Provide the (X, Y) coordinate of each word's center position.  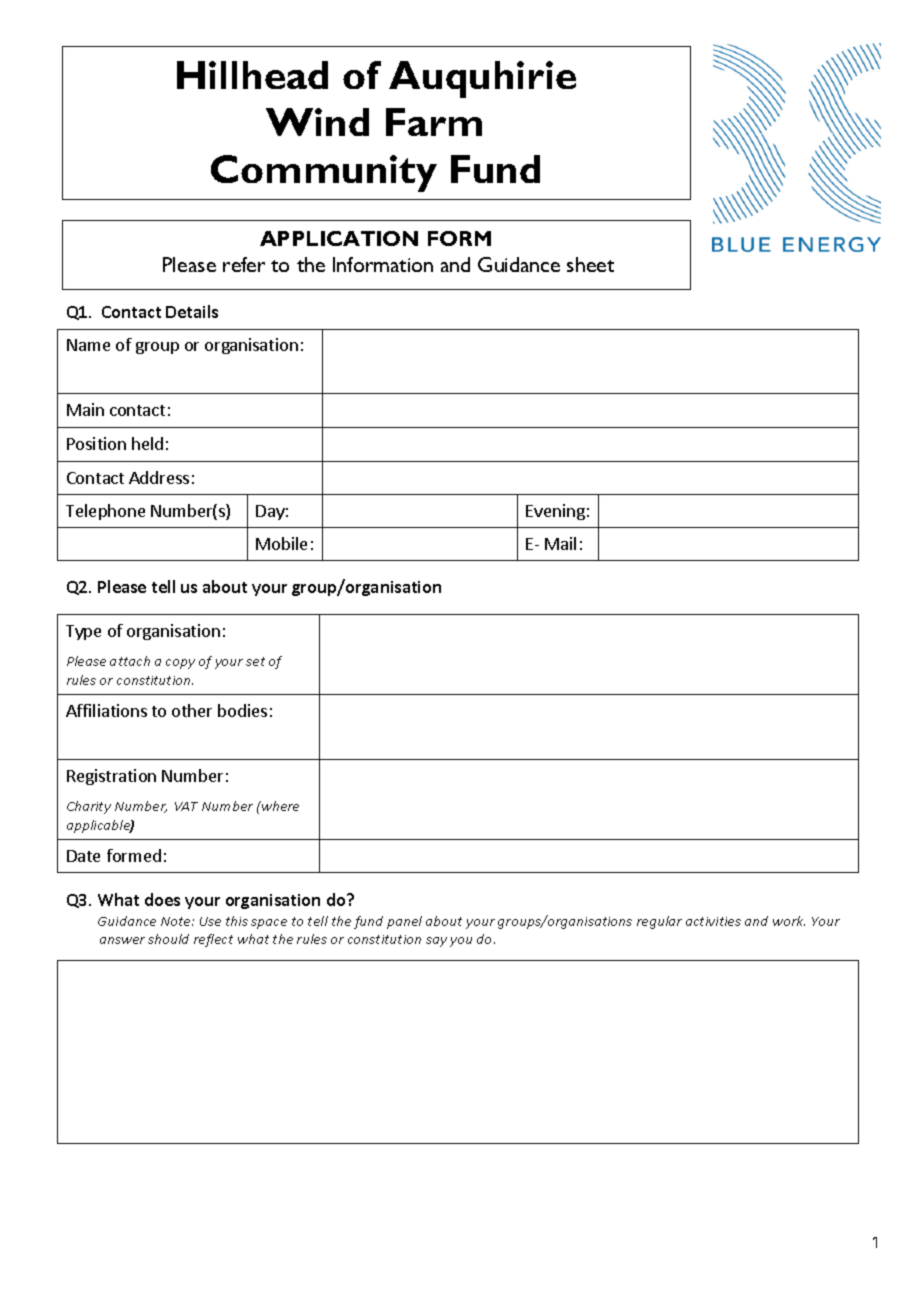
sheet (590, 264)
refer (244, 264)
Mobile (281, 543)
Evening (555, 512)
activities (713, 921)
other (192, 710)
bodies (242, 710)
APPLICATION (339, 238)
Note (177, 921)
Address (159, 477)
